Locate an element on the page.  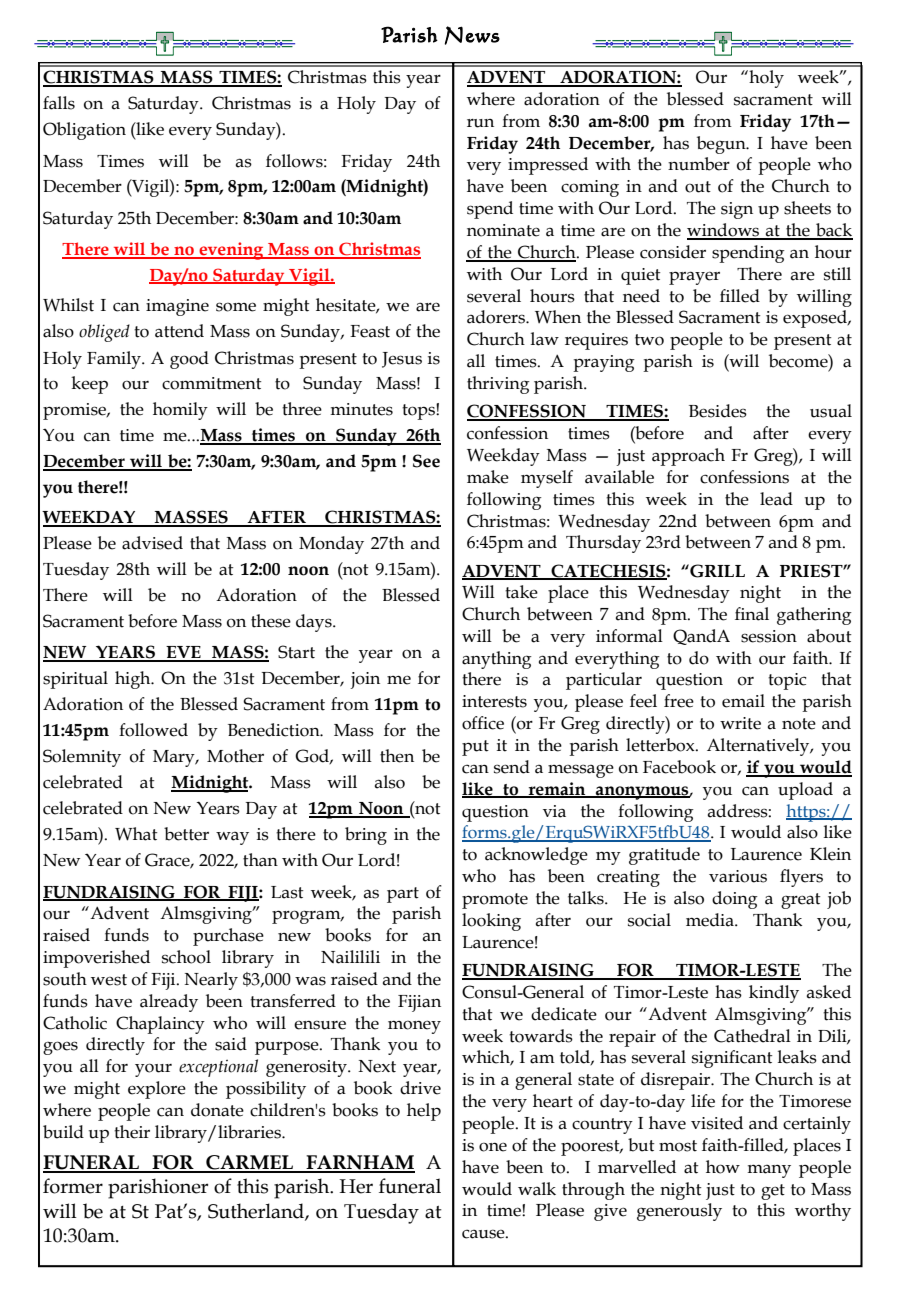
homily is located at coordinates (180, 411).
